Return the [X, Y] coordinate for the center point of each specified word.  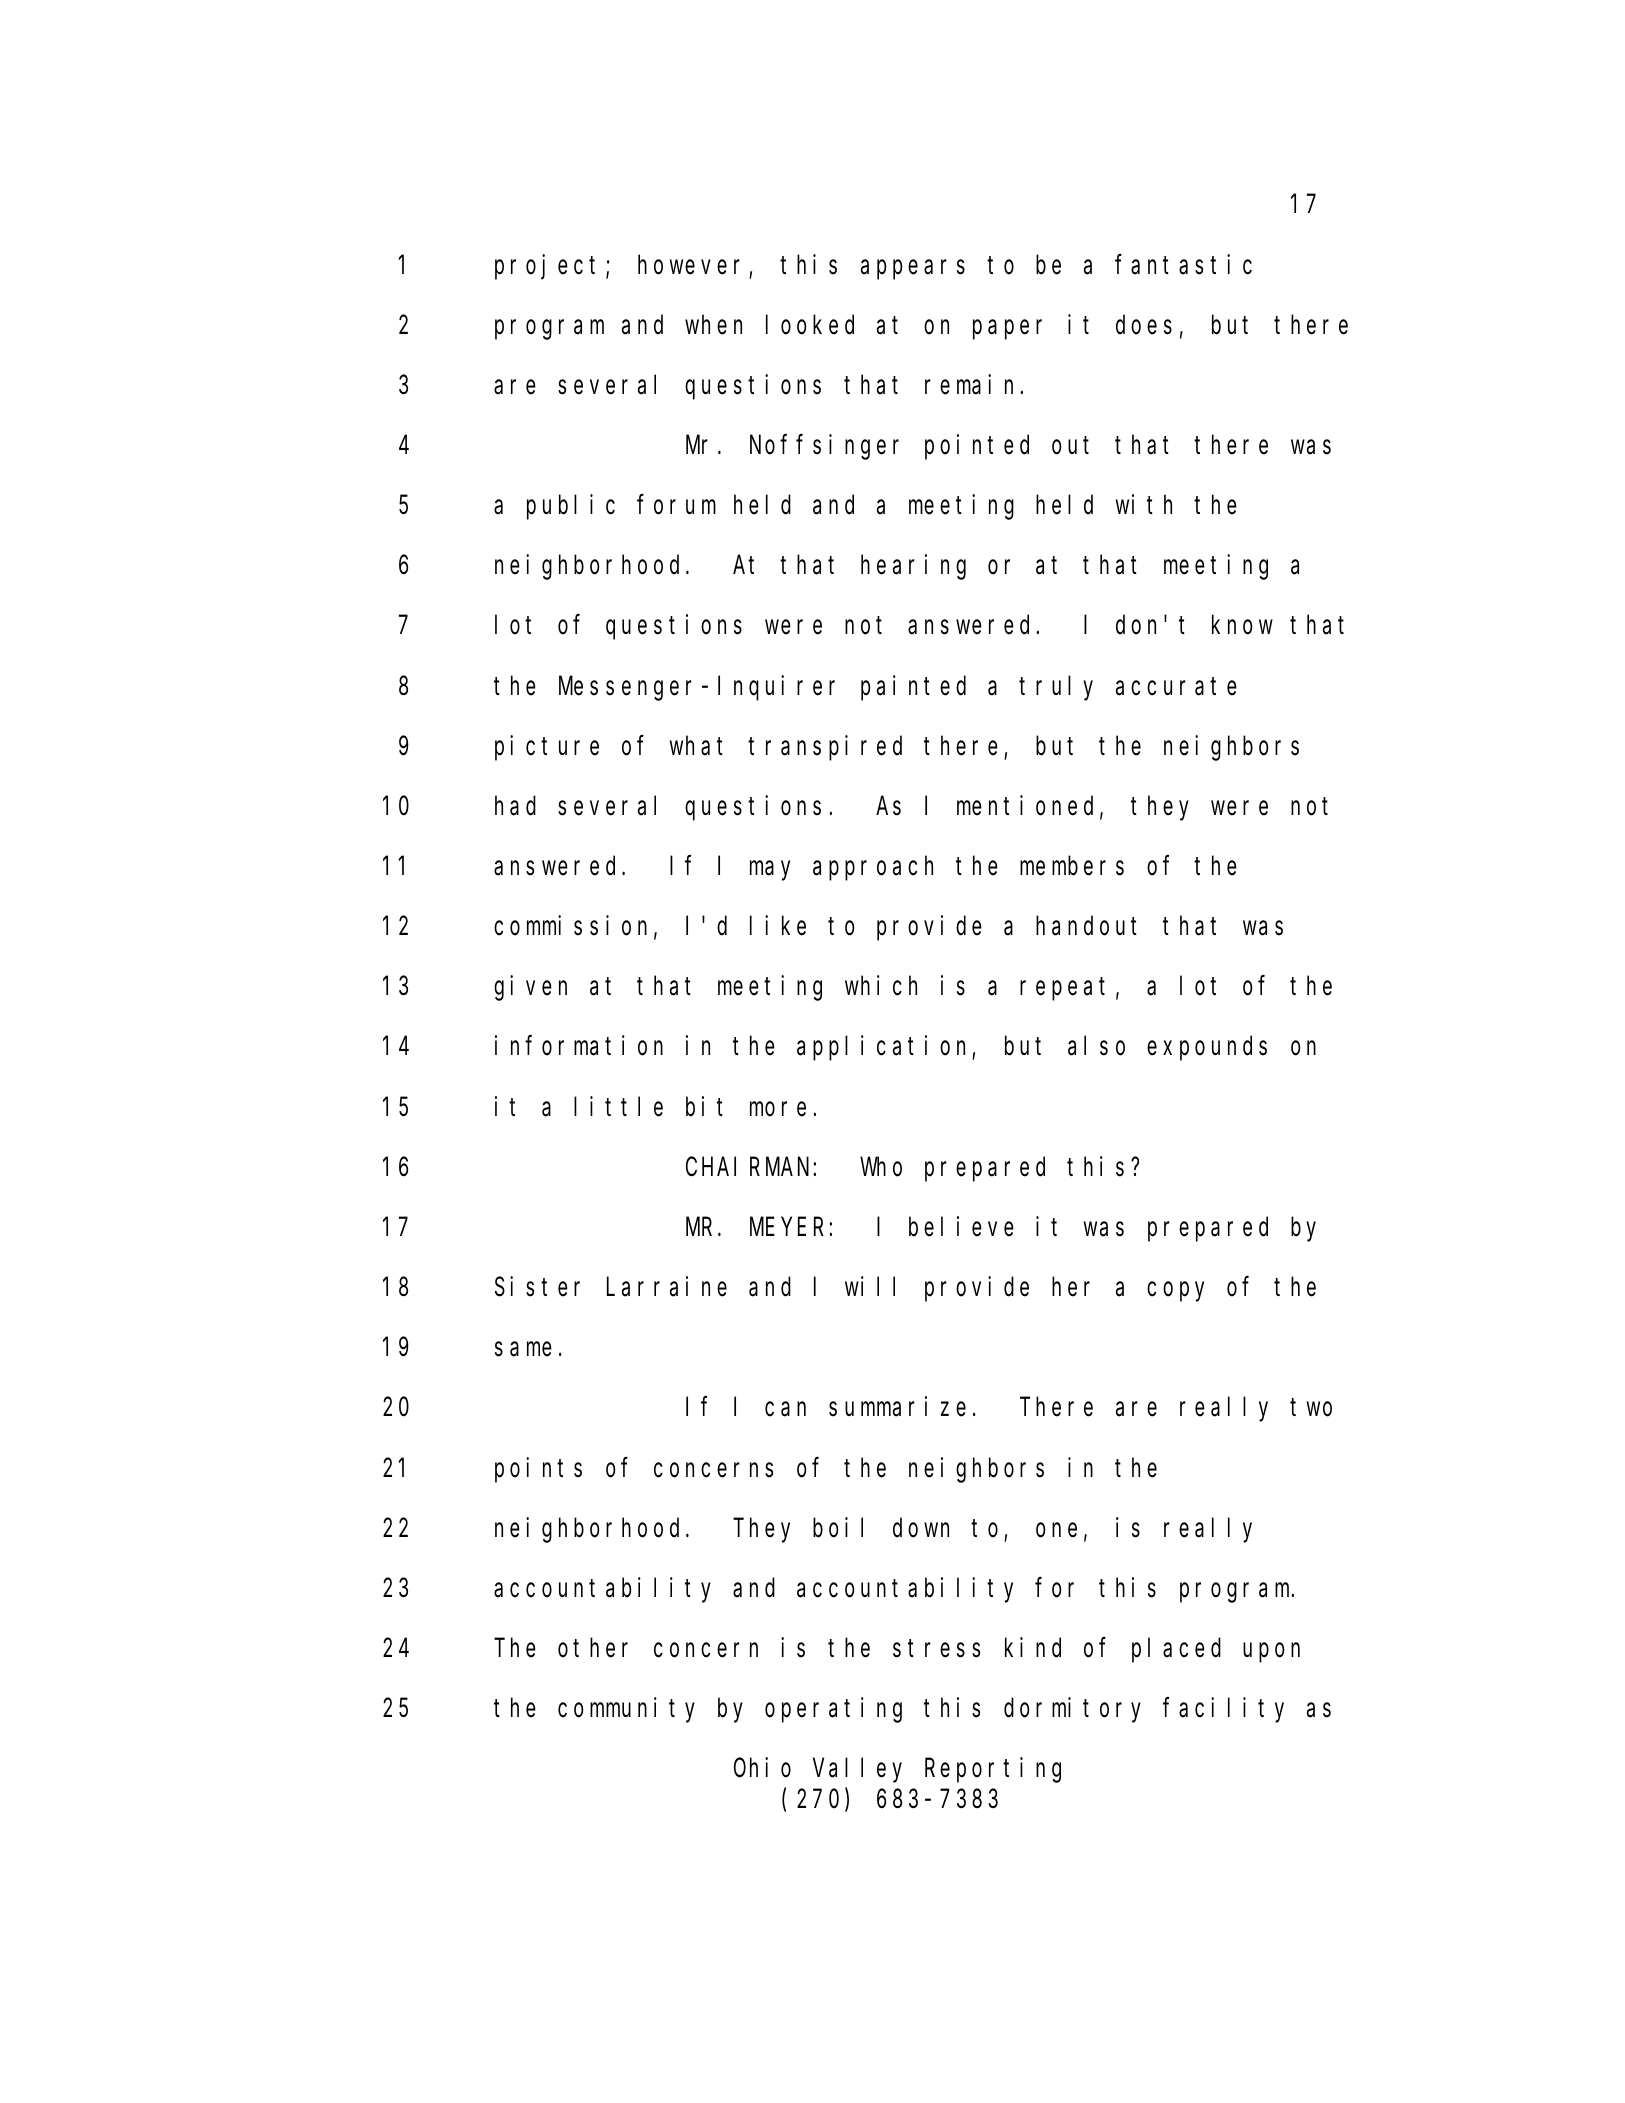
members [1072, 866]
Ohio [762, 1768]
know [1242, 625]
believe [961, 1226]
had [515, 806]
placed [1176, 1650]
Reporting [993, 1770]
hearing [913, 567]
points [538, 1470]
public [571, 507]
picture [547, 748]
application [885, 1048]
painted [913, 688]
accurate [1176, 687]
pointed [977, 447]
